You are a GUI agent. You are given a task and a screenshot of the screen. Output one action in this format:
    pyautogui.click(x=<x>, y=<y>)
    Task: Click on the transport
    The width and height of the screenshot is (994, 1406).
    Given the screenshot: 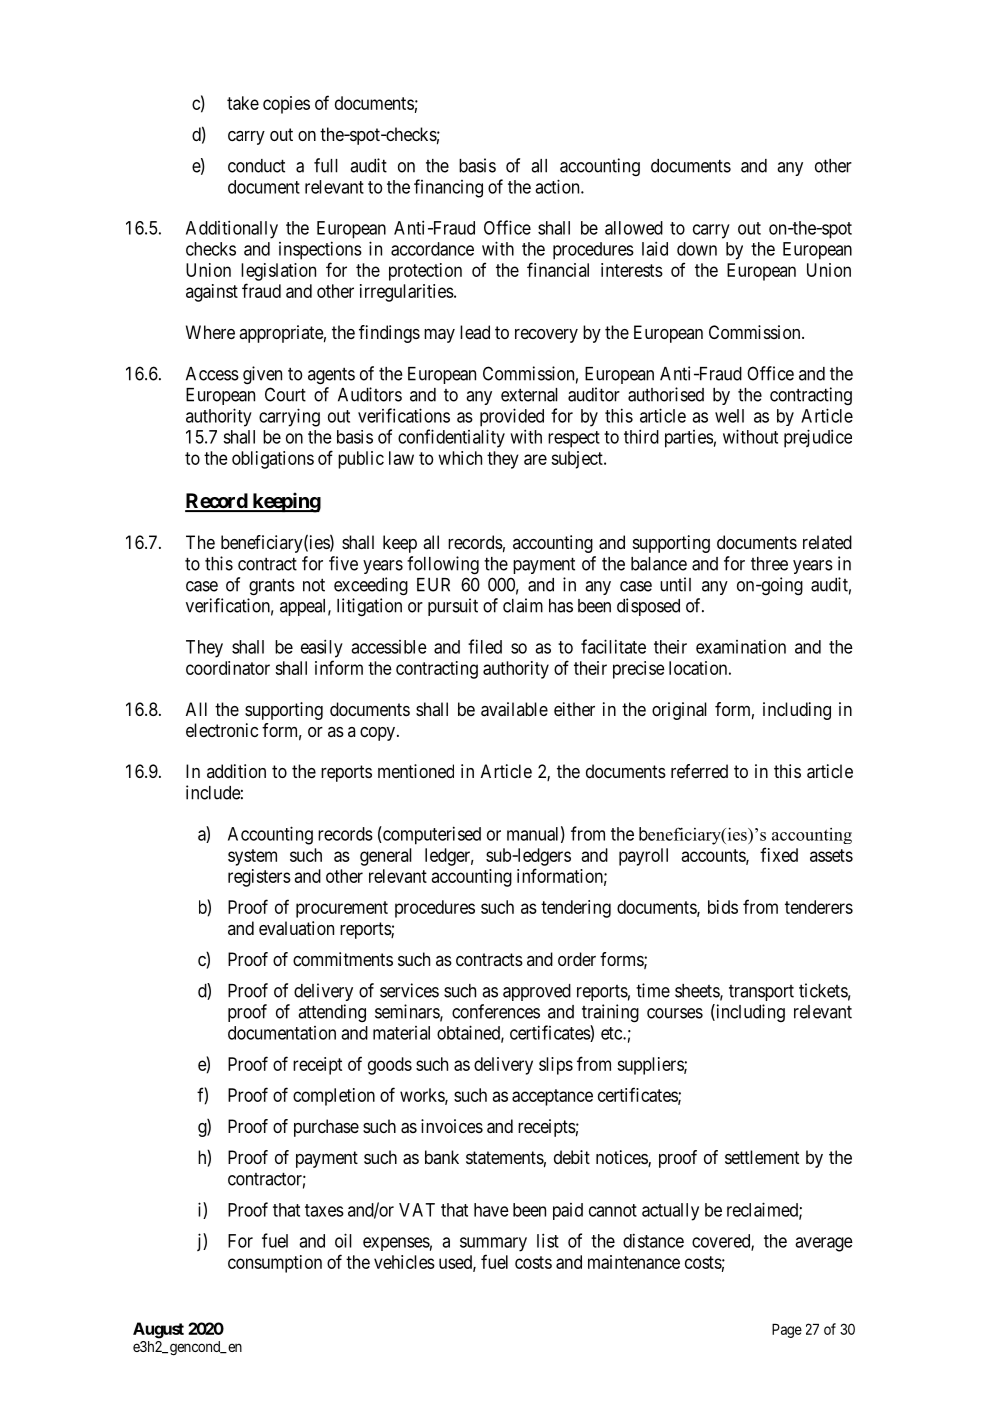 What is the action you would take?
    pyautogui.click(x=761, y=993)
